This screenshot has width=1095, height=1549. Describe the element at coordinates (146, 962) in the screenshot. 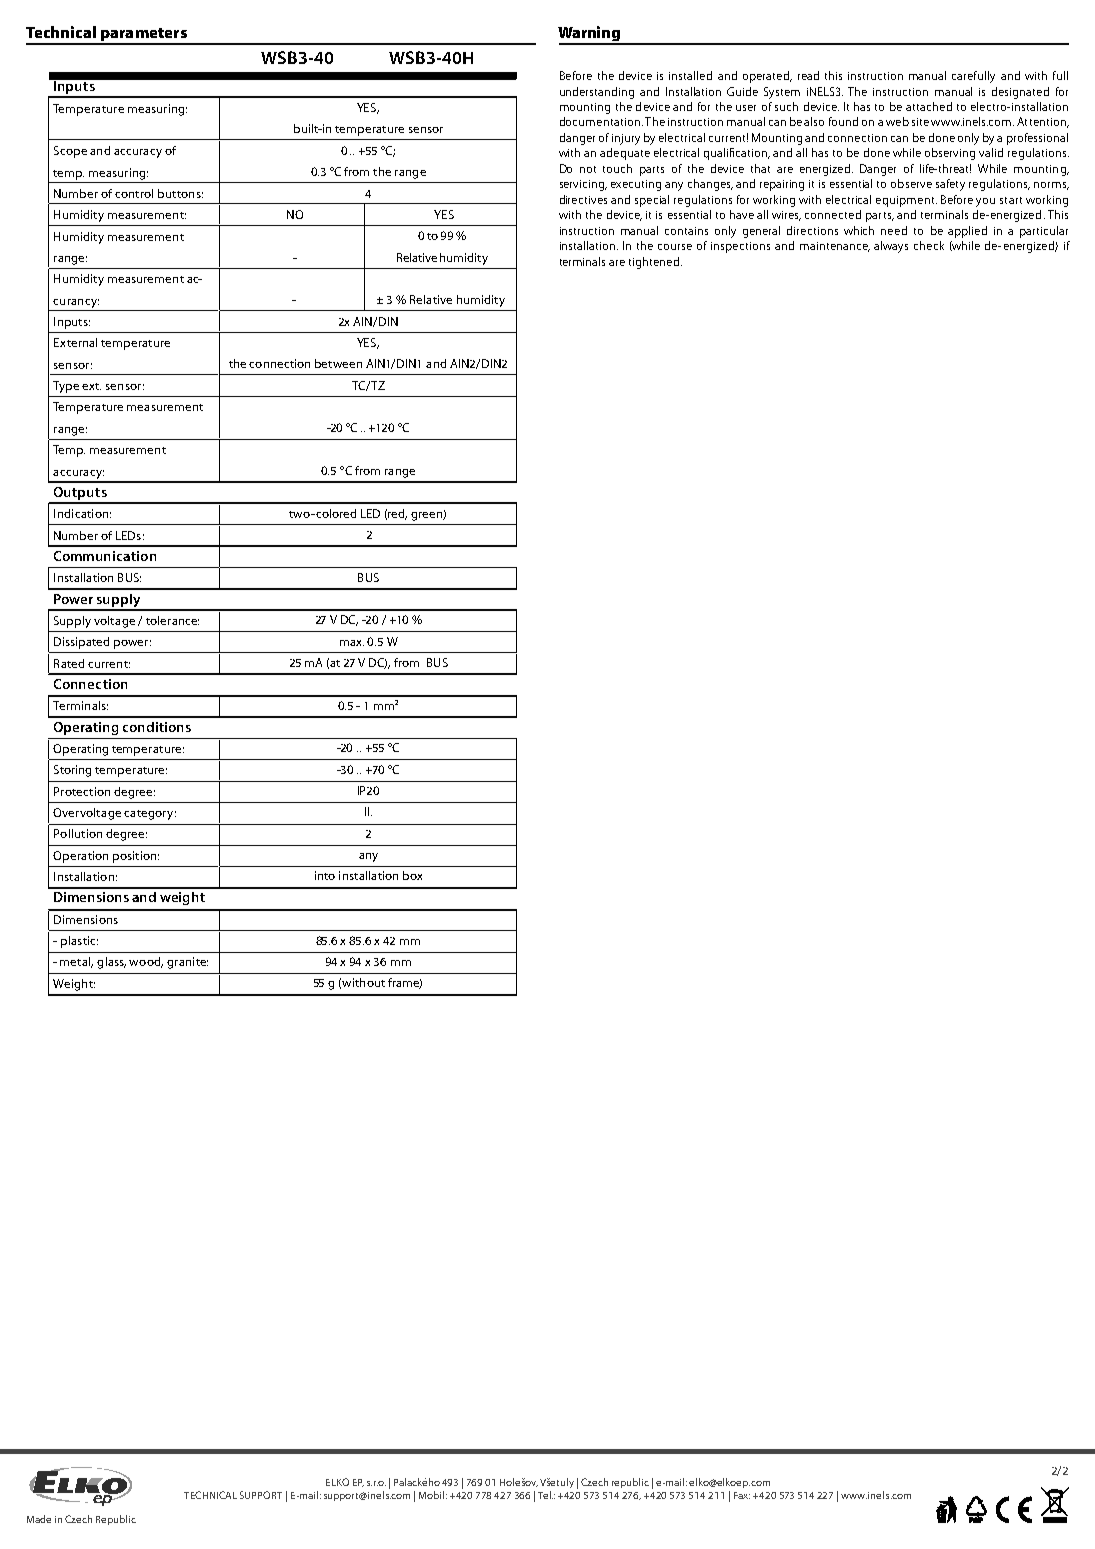

I see `wood` at that location.
